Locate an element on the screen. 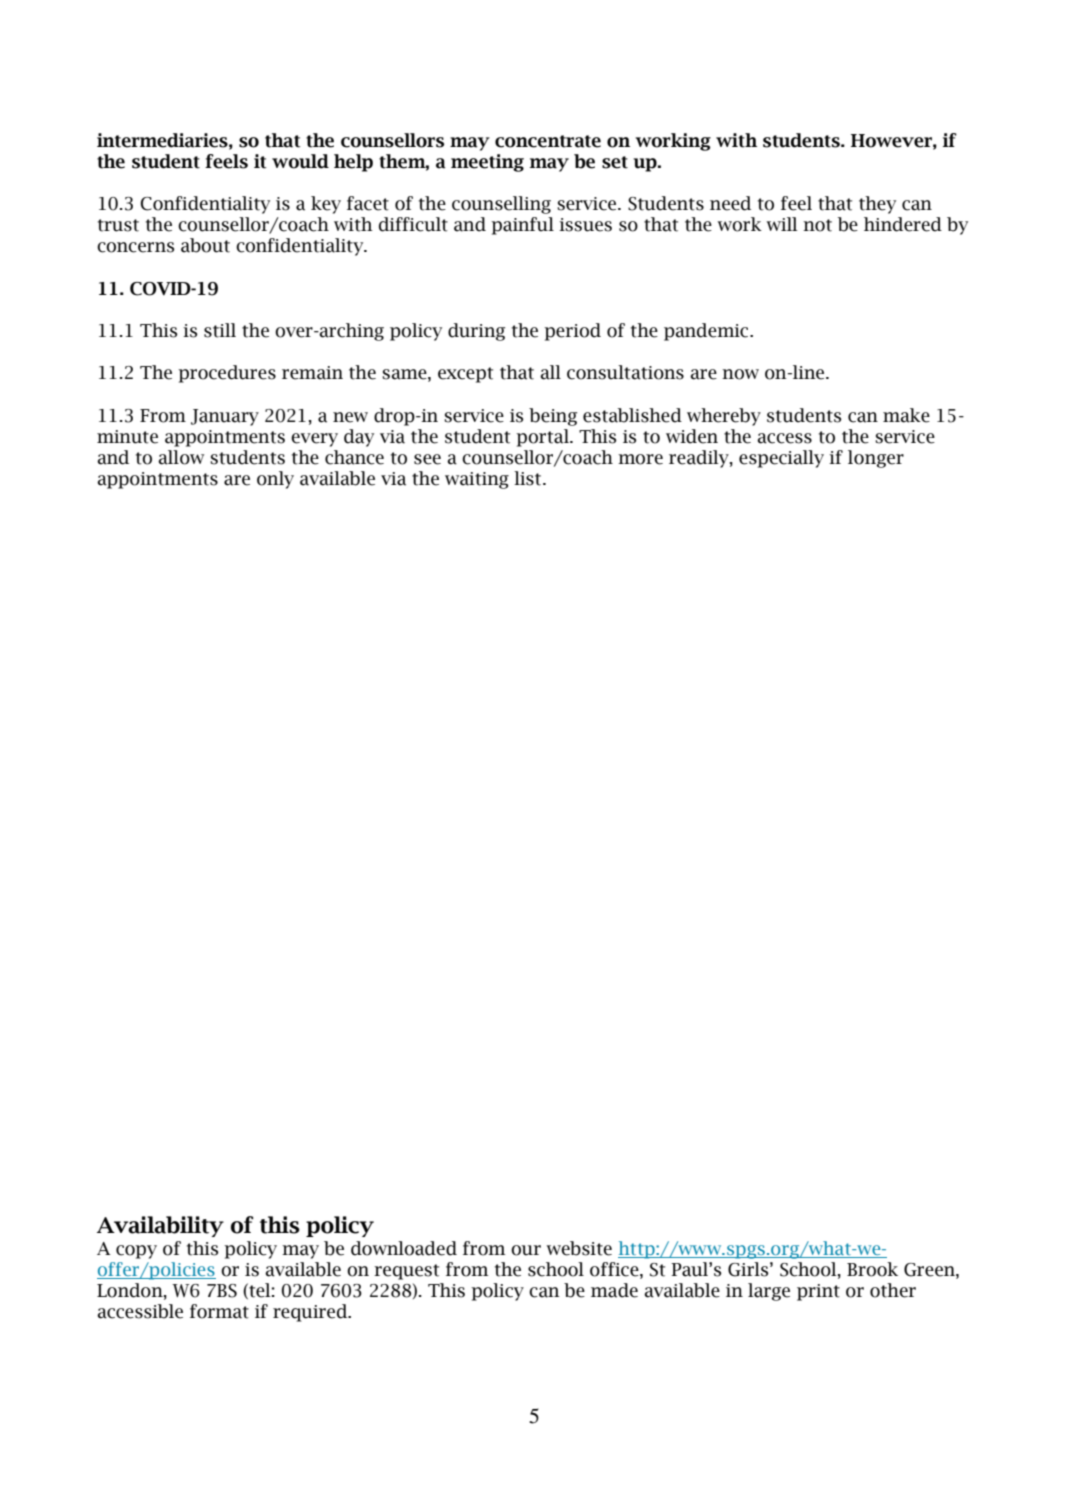 This screenshot has height=1512, width=1069. only is located at coordinates (275, 480).
